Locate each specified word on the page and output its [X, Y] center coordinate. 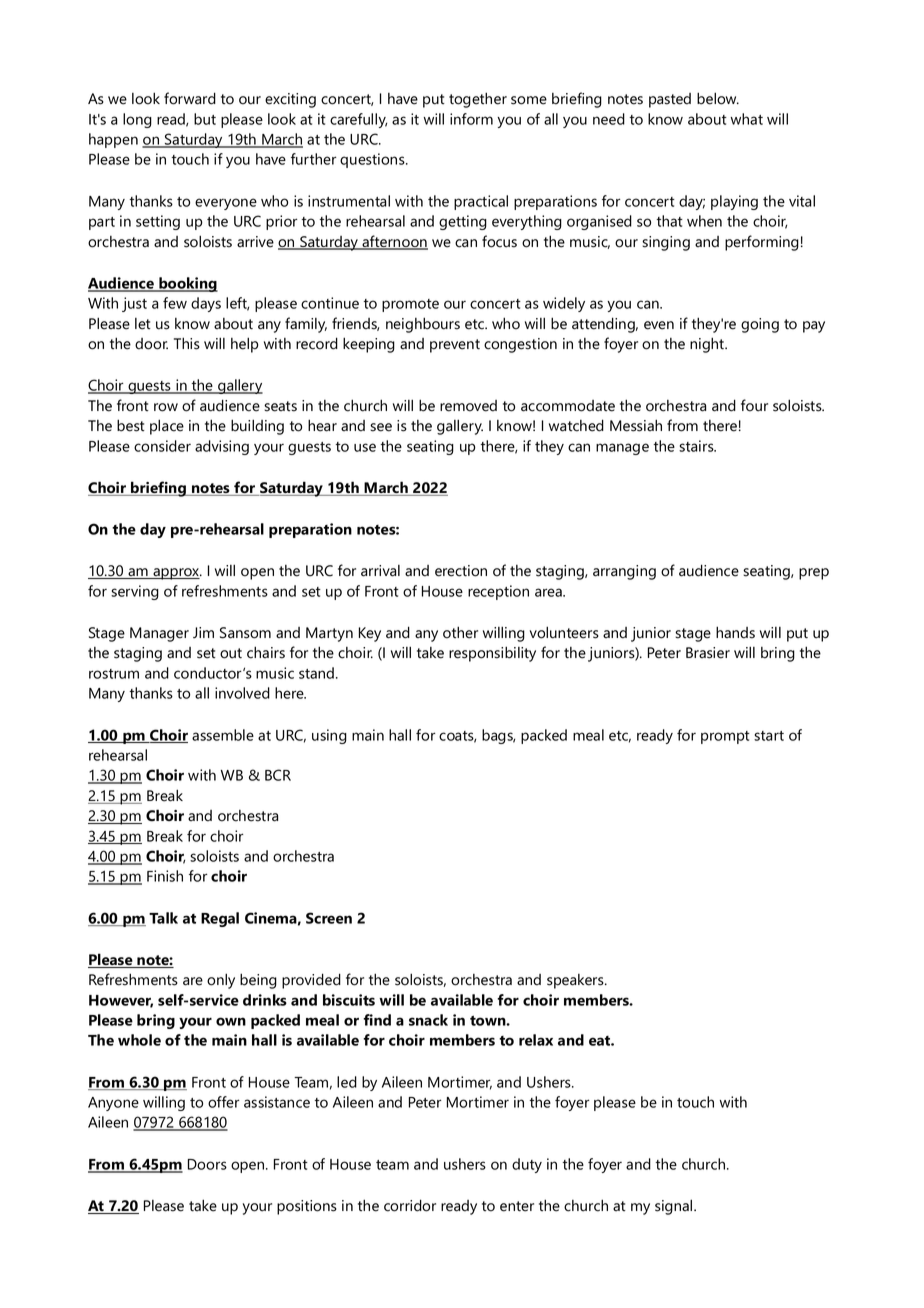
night [708, 345]
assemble [223, 735]
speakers [576, 981]
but [205, 119]
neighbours [423, 325]
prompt [725, 737]
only [221, 981]
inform [471, 119]
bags [498, 736]
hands [735, 632]
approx [176, 574]
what [747, 119]
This [187, 343]
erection [461, 571]
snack [428, 1020]
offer [223, 1102]
